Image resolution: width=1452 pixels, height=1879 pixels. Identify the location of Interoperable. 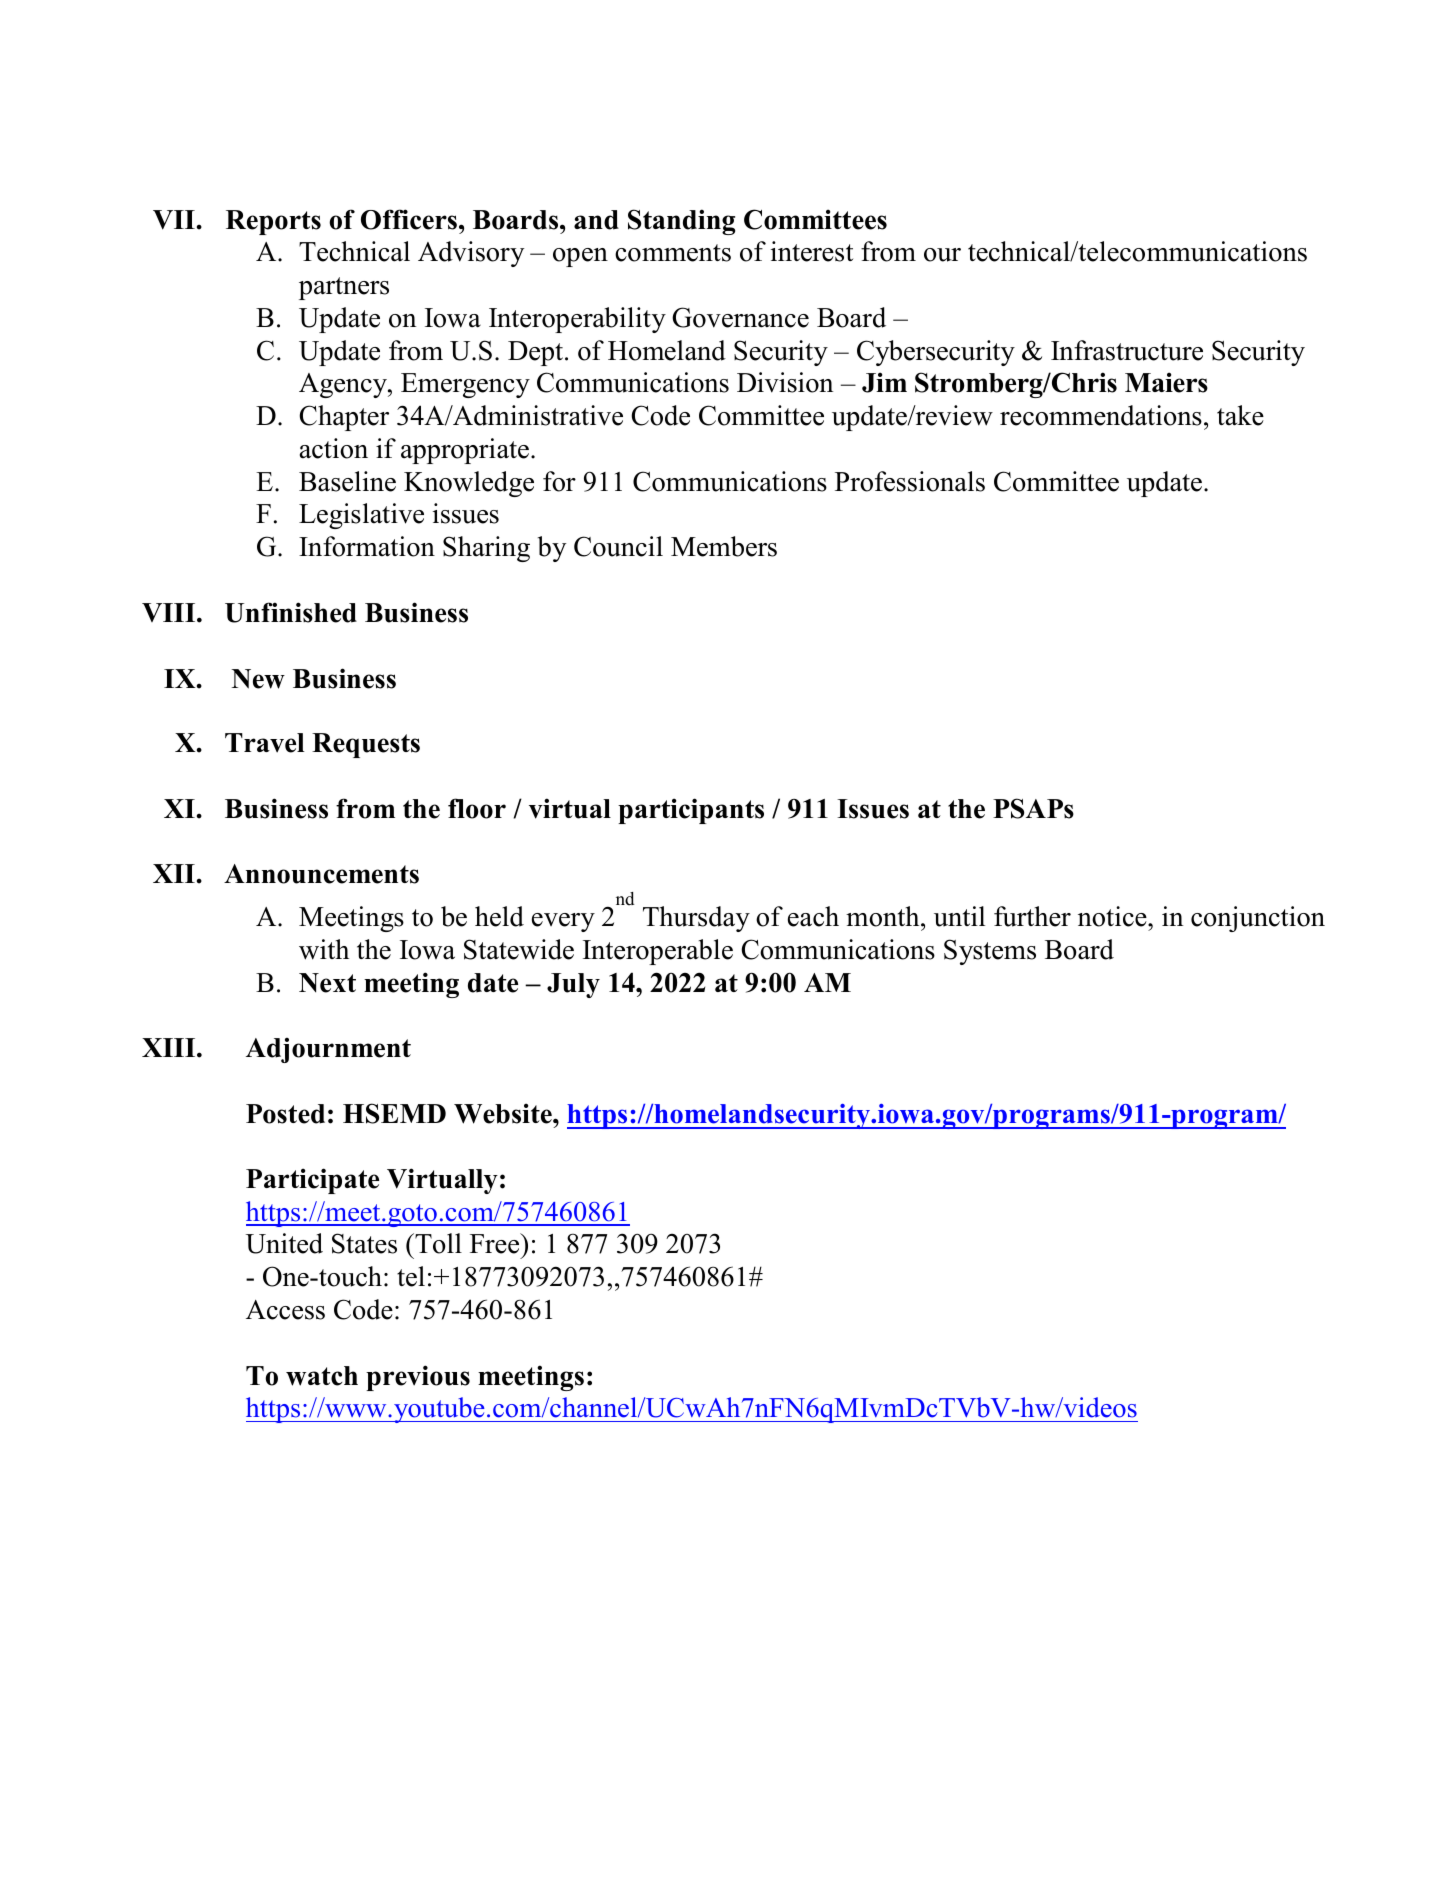
(658, 952).
